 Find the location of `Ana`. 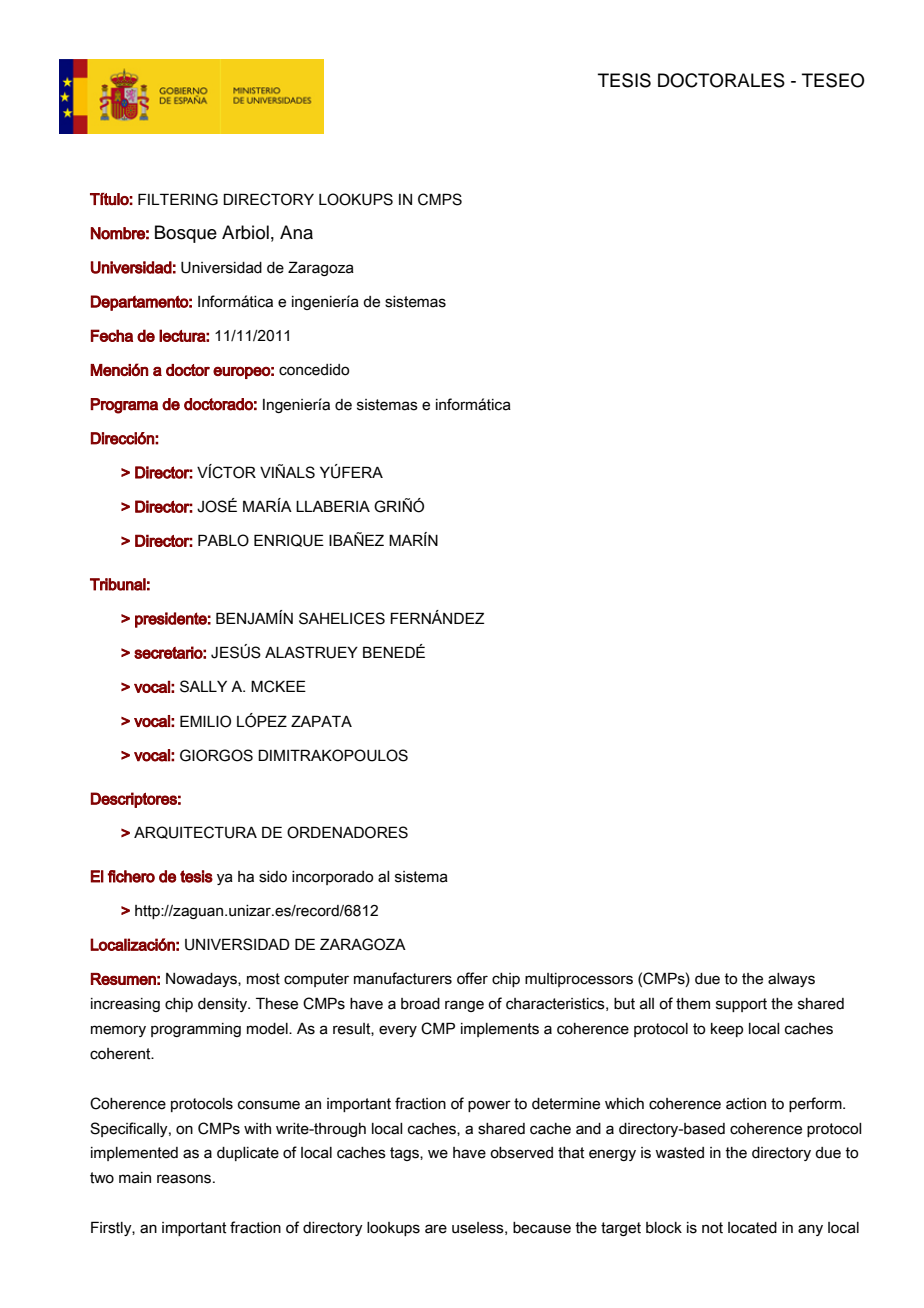

Ana is located at coordinates (296, 232).
